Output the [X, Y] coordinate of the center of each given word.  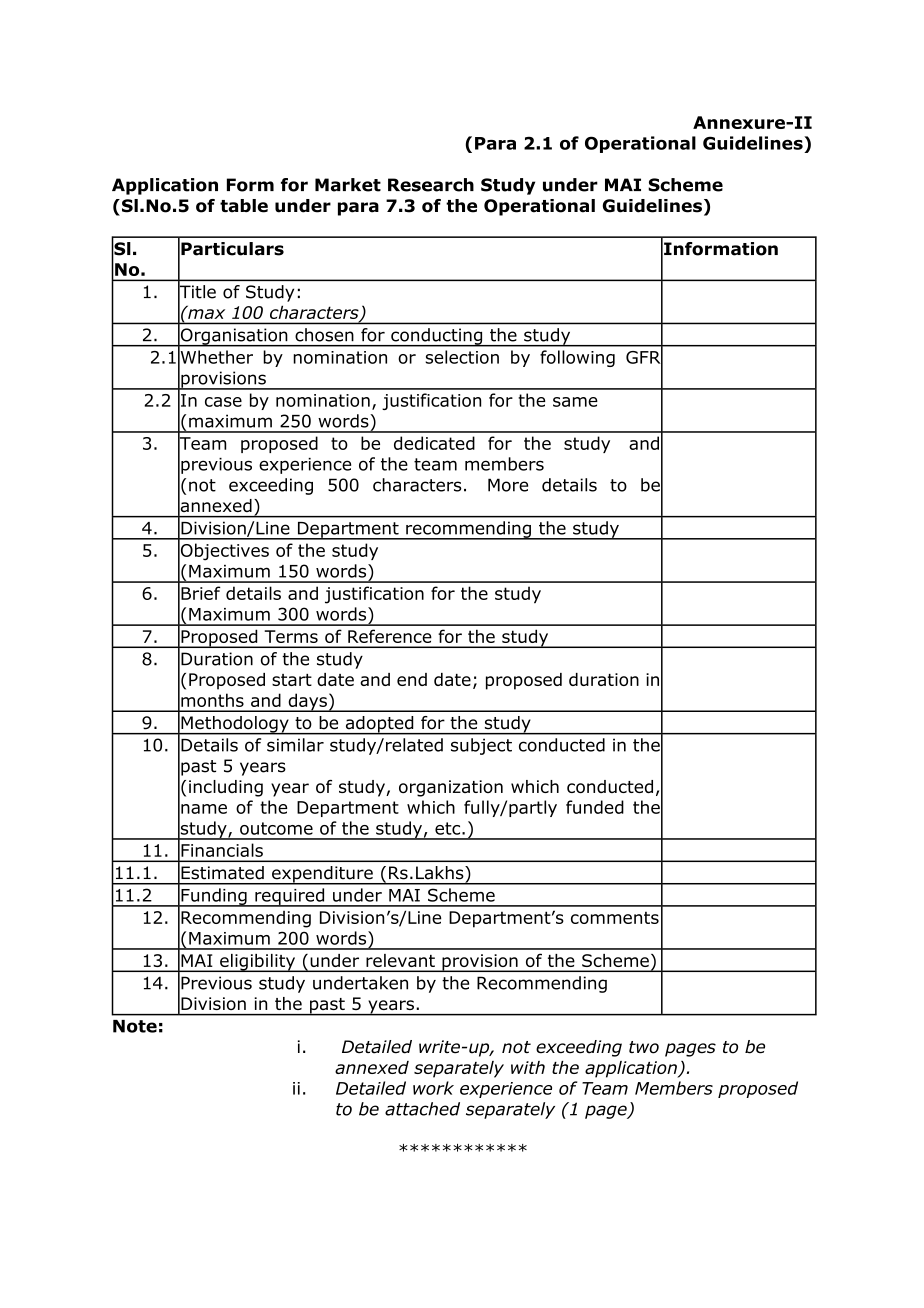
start [292, 680]
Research [431, 185]
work [433, 1088]
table [244, 206]
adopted [379, 725]
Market [348, 185]
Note [135, 1026]
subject [481, 746]
